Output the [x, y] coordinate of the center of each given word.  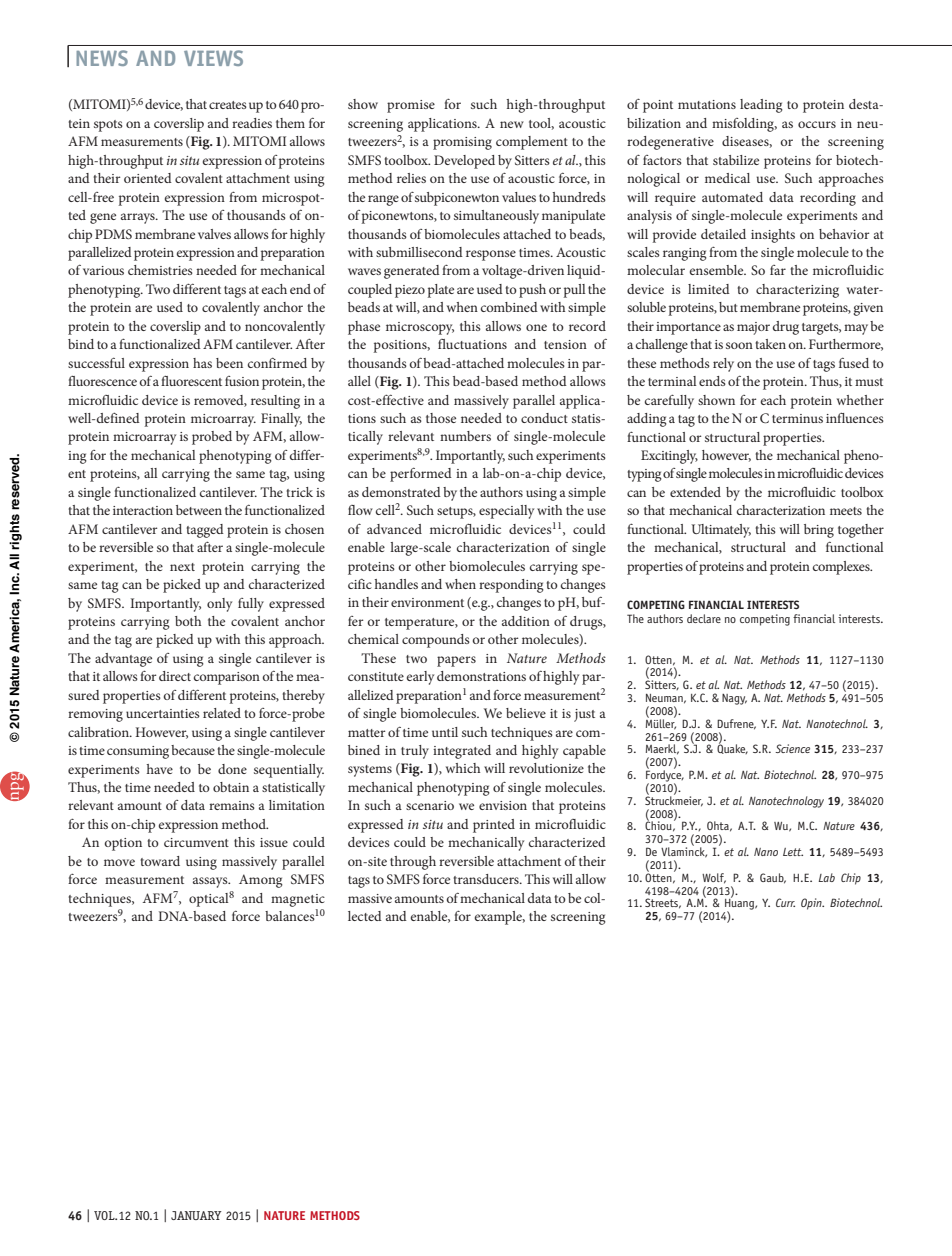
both [188, 621]
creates [228, 105]
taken [770, 344]
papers [456, 661]
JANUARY [196, 1215]
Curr [785, 902]
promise [411, 106]
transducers [487, 879]
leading [761, 106]
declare [704, 618]
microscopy [420, 328]
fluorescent [191, 381]
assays [211, 882]
